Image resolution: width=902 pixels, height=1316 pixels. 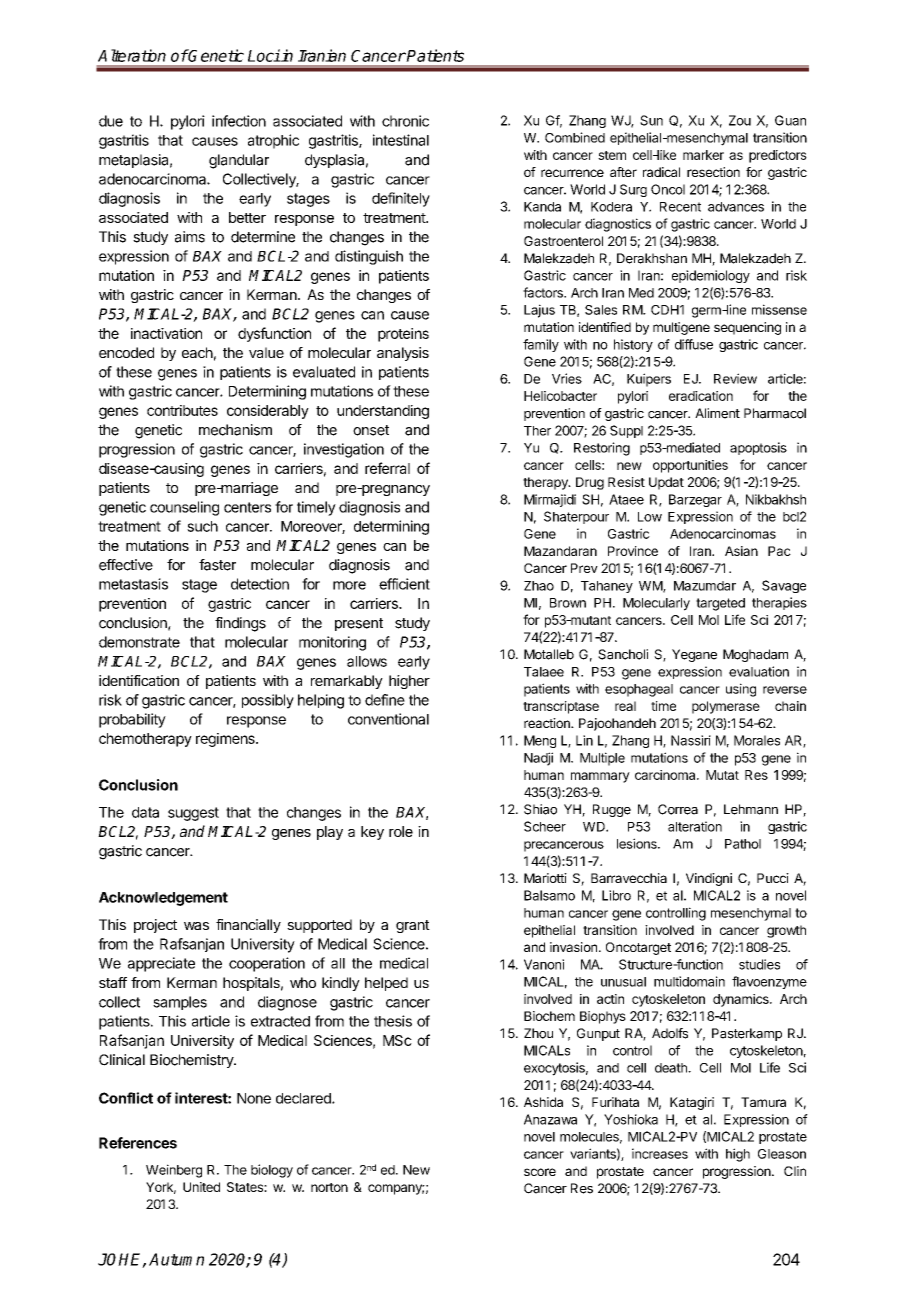 What do you see at coordinates (703, 155) in the screenshot?
I see `marker` at bounding box center [703, 155].
